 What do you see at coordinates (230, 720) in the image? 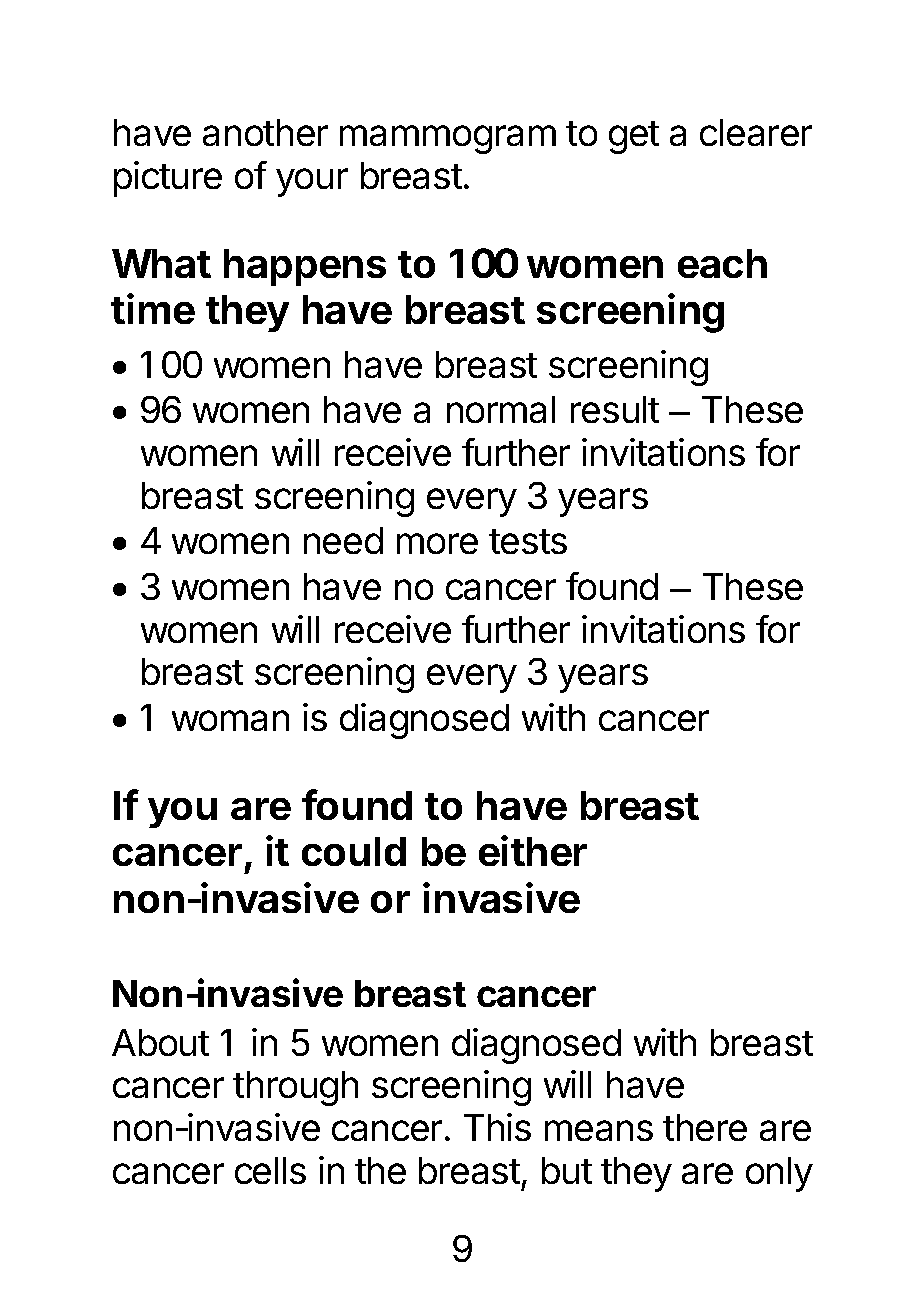
I see `woman` at bounding box center [230, 720].
